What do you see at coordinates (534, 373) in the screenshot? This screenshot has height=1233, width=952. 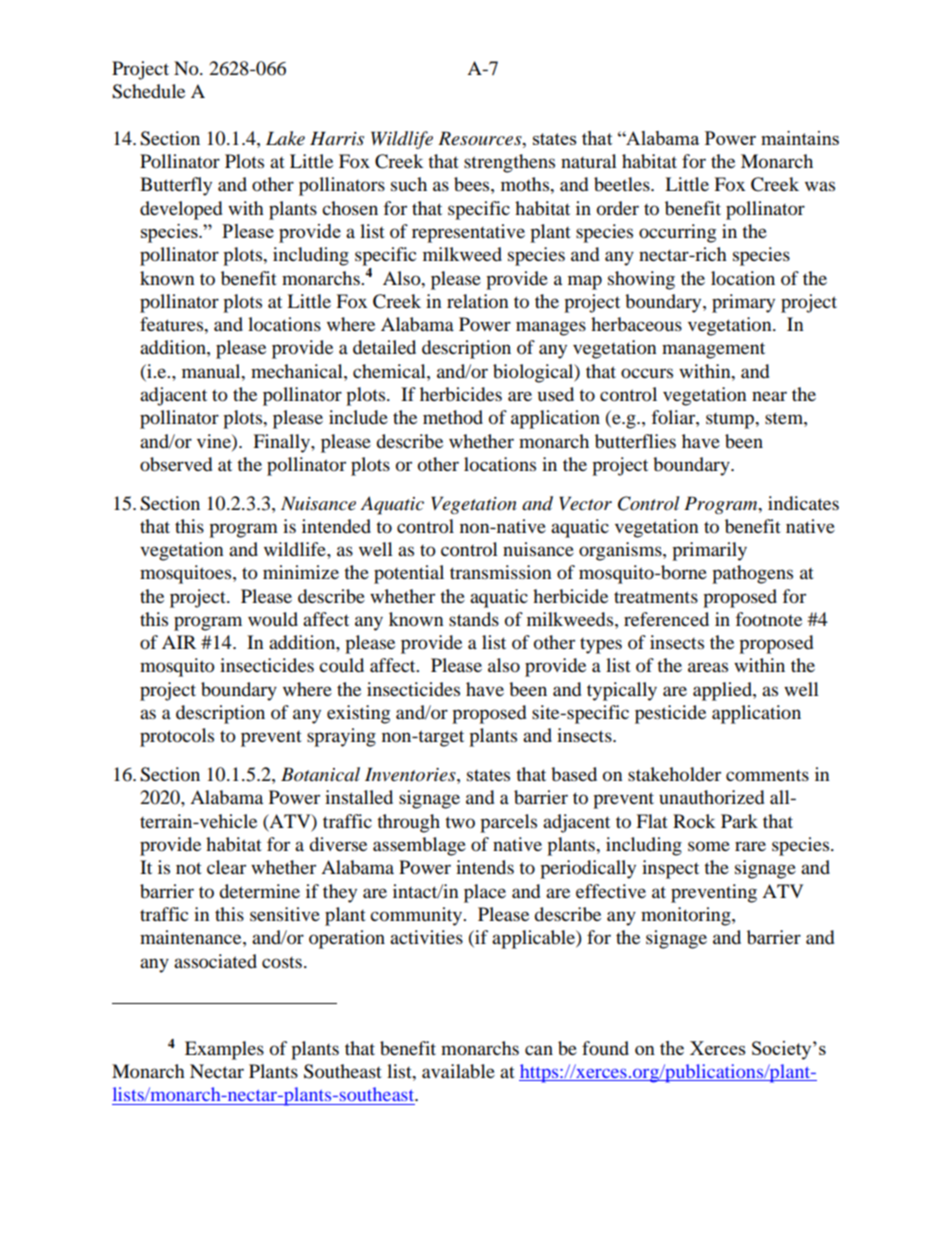 I see `biological` at bounding box center [534, 373].
